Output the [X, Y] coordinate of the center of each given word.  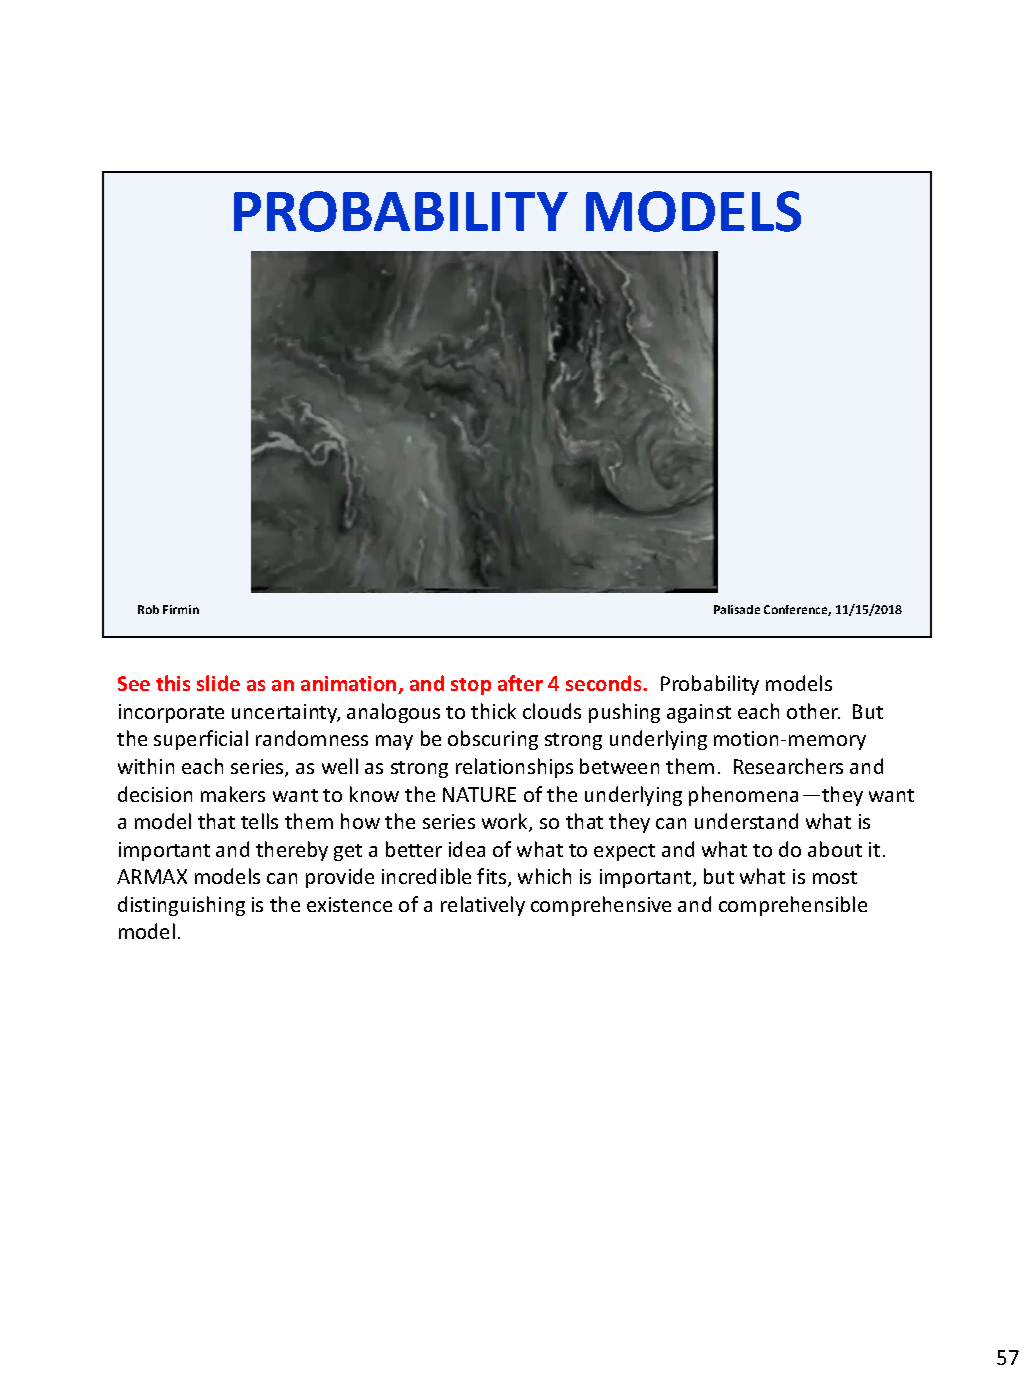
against [699, 713]
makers [233, 794]
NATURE [479, 794]
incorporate [171, 713]
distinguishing [181, 906]
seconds [605, 683]
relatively [483, 906]
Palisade [737, 609]
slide [218, 683]
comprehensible [793, 906]
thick [493, 711]
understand [746, 821]
